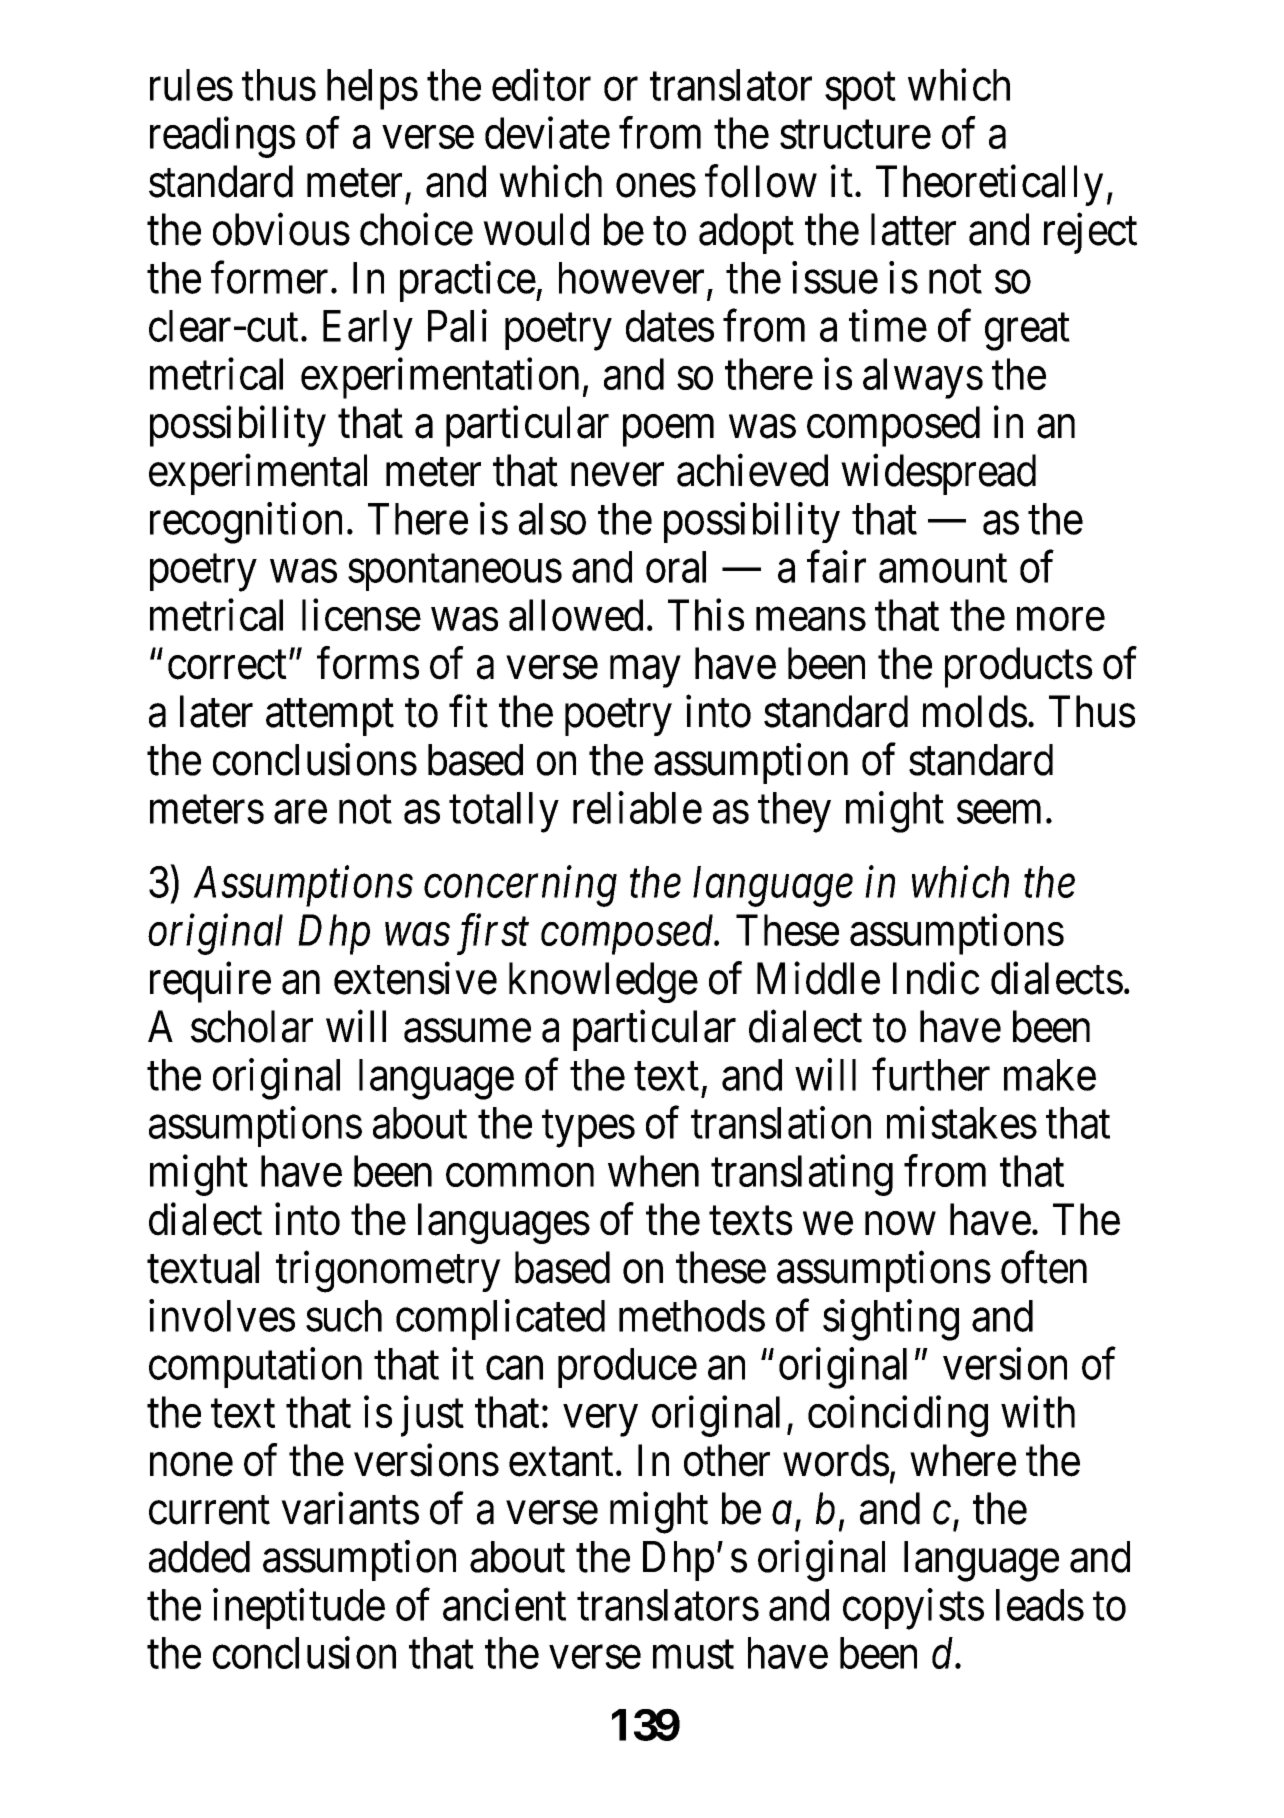  Describe the element at coordinates (388, 1272) in the document. I see `trigonometry` at that location.
